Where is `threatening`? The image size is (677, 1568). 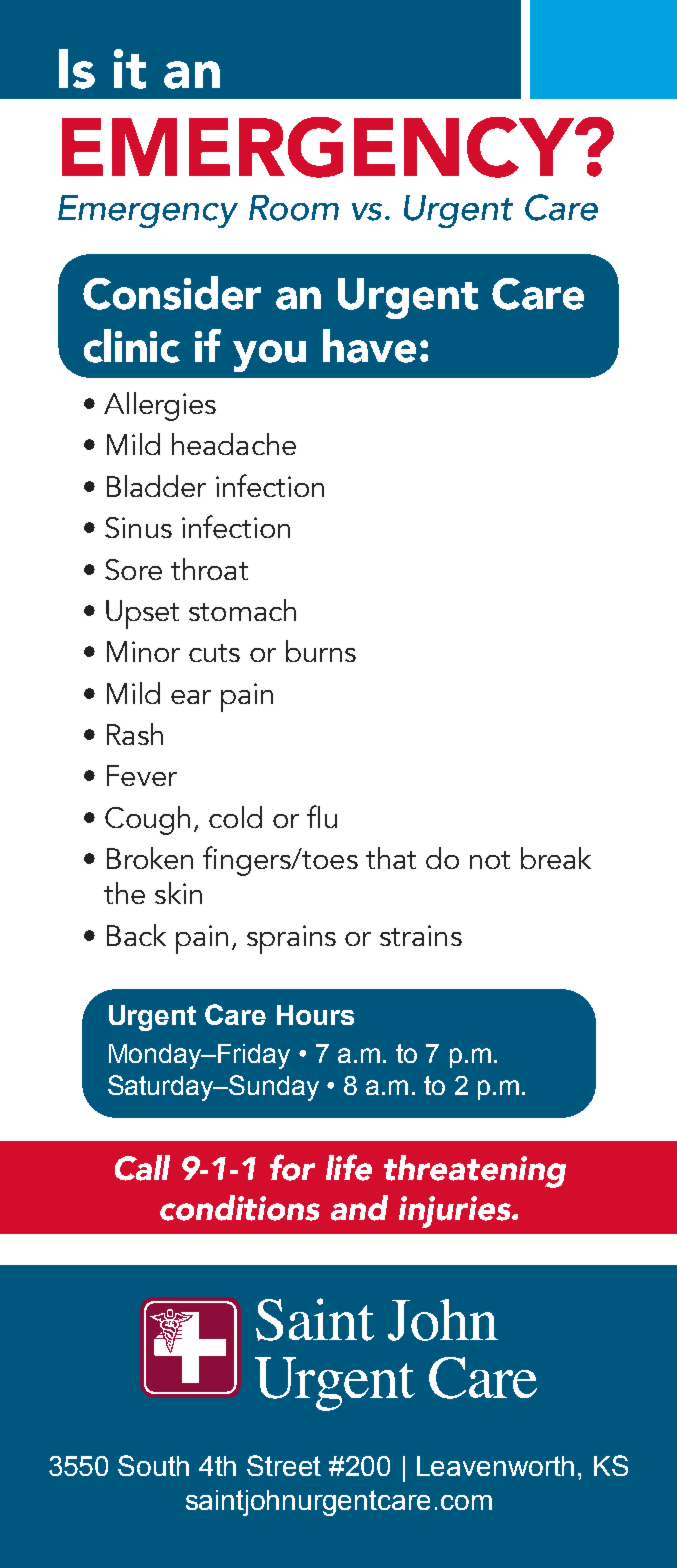 threatening is located at coordinates (475, 1171).
